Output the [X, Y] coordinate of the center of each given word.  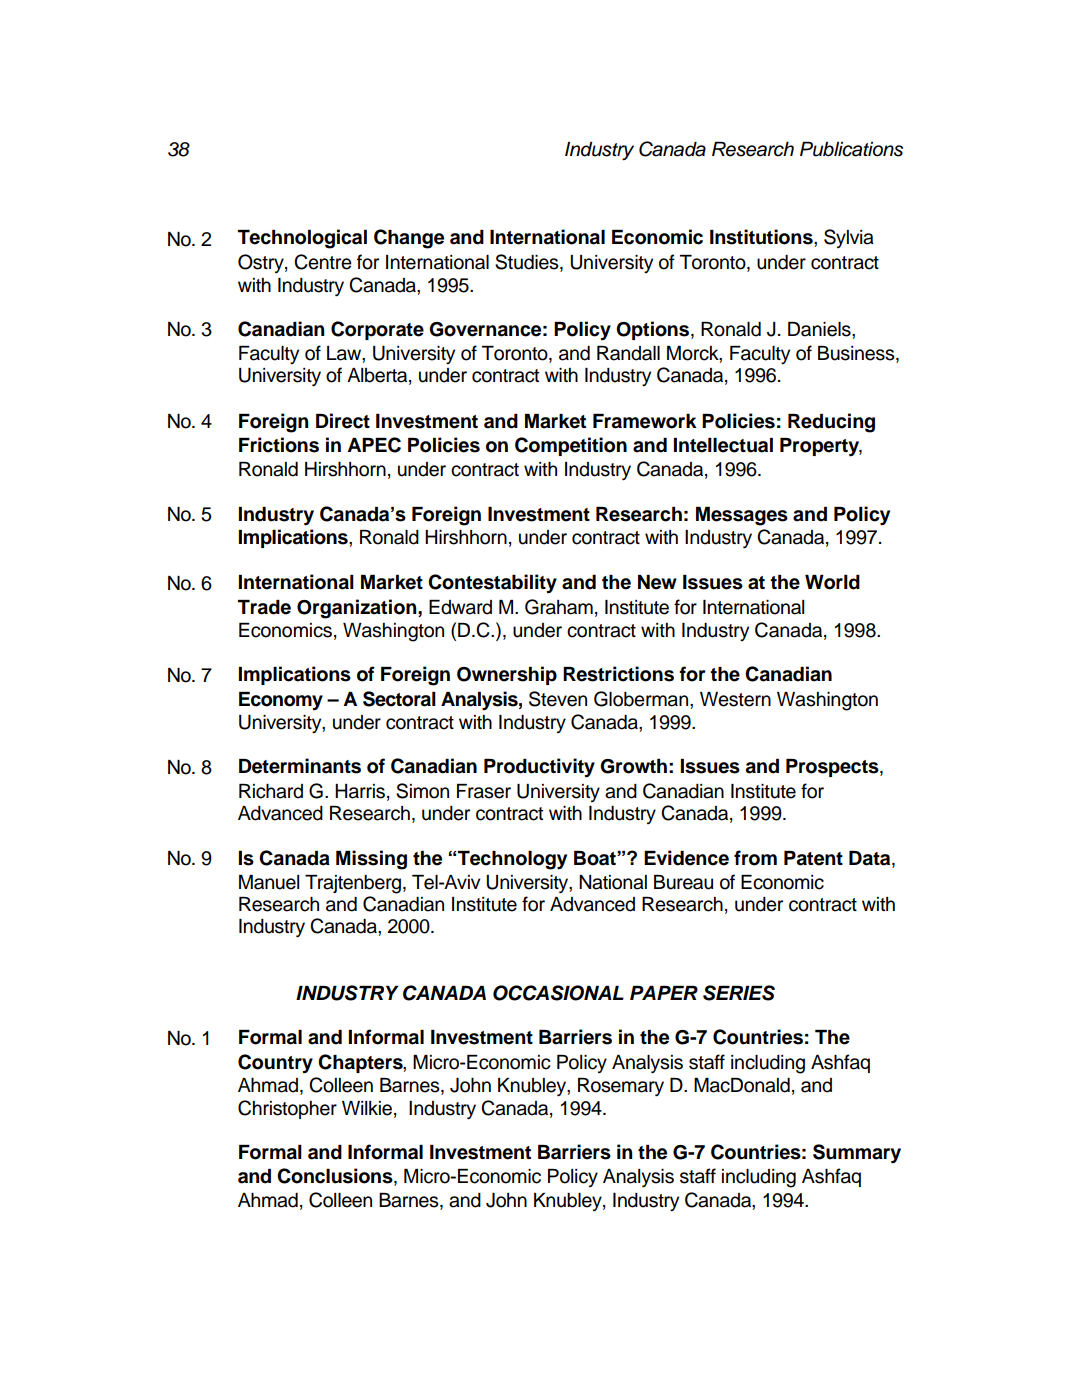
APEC [374, 445]
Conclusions [336, 1177]
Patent [813, 858]
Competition [571, 446]
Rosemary [621, 1087]
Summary [857, 1154]
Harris [360, 791]
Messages [742, 516]
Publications [851, 149]
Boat [596, 858]
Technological [302, 239]
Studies [528, 263]
